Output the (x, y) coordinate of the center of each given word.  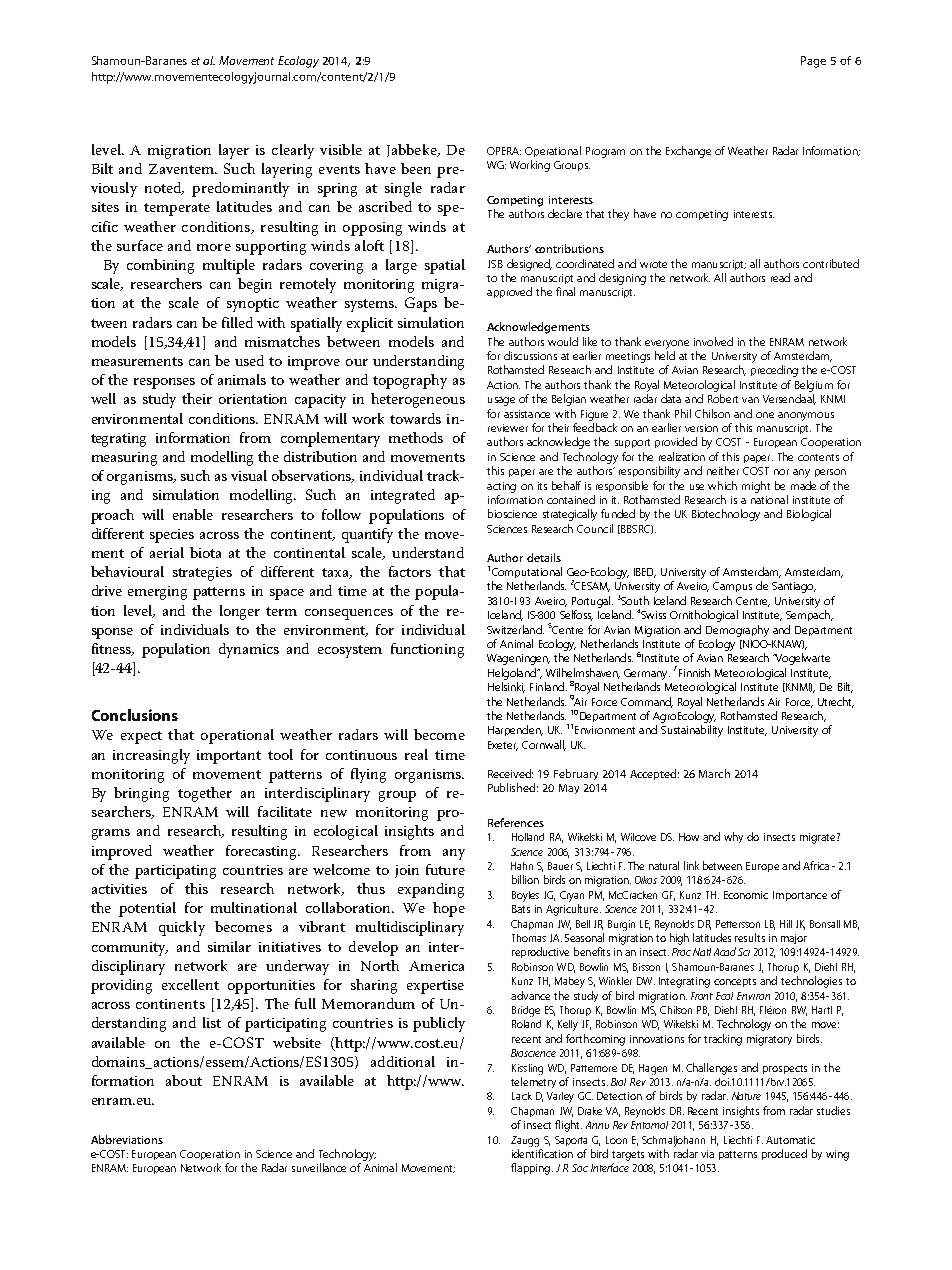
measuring (124, 459)
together (205, 794)
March (714, 773)
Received (510, 773)
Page (813, 62)
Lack (522, 1096)
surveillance (319, 1167)
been (416, 168)
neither (723, 470)
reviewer (508, 428)
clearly (293, 151)
